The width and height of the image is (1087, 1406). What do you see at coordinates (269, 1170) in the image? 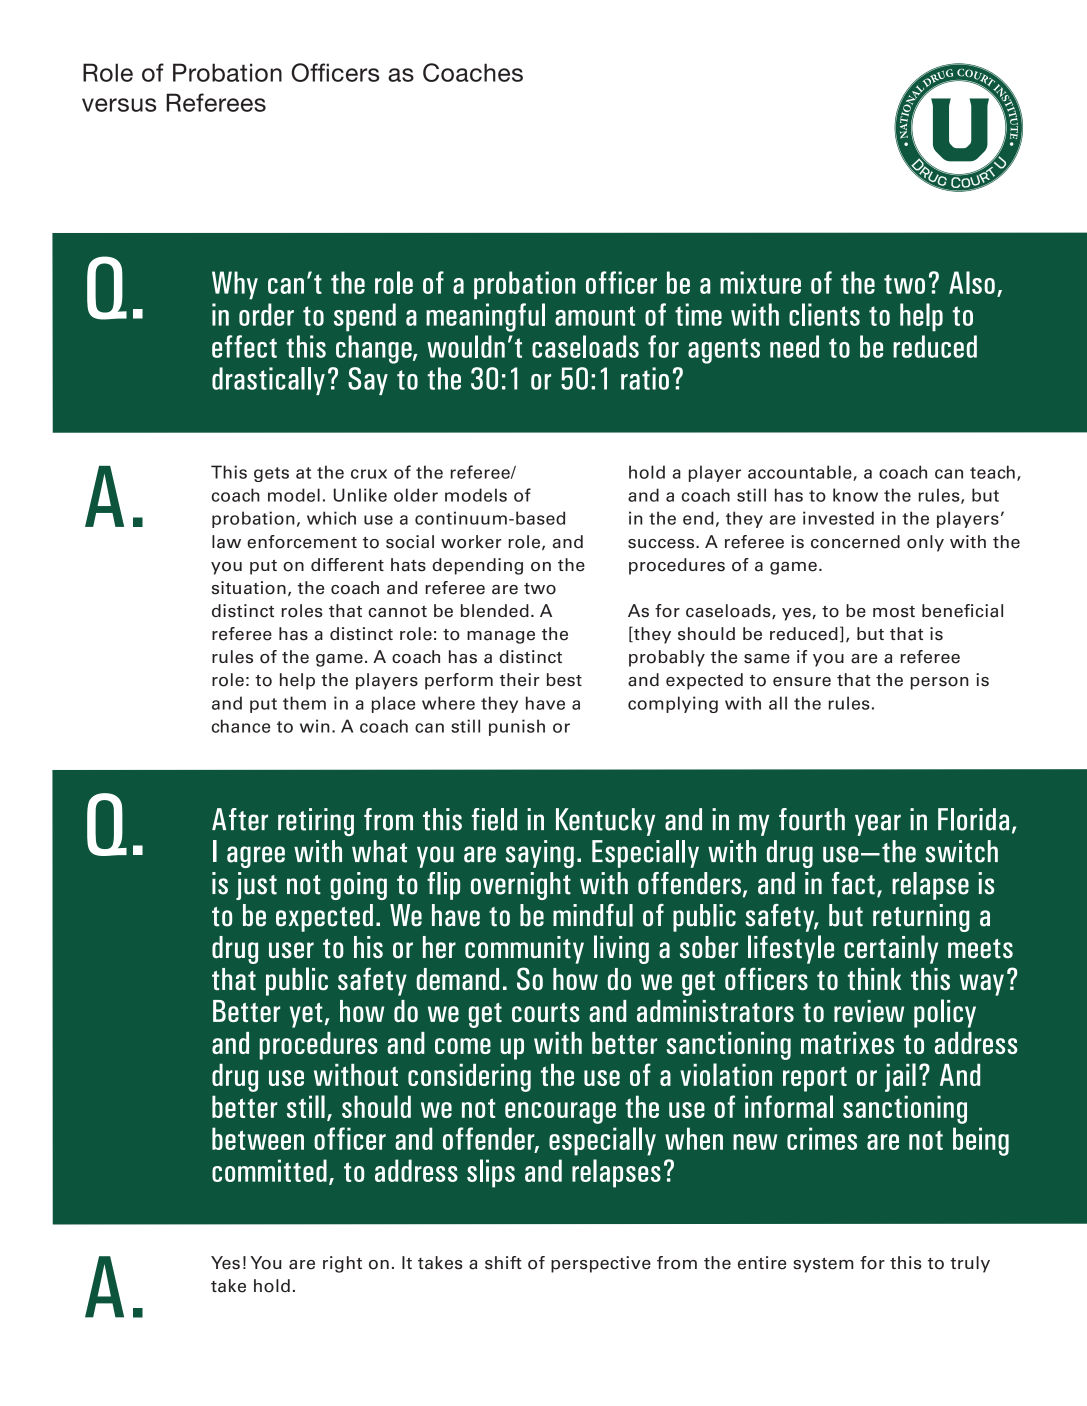
I see `committed` at bounding box center [269, 1170].
